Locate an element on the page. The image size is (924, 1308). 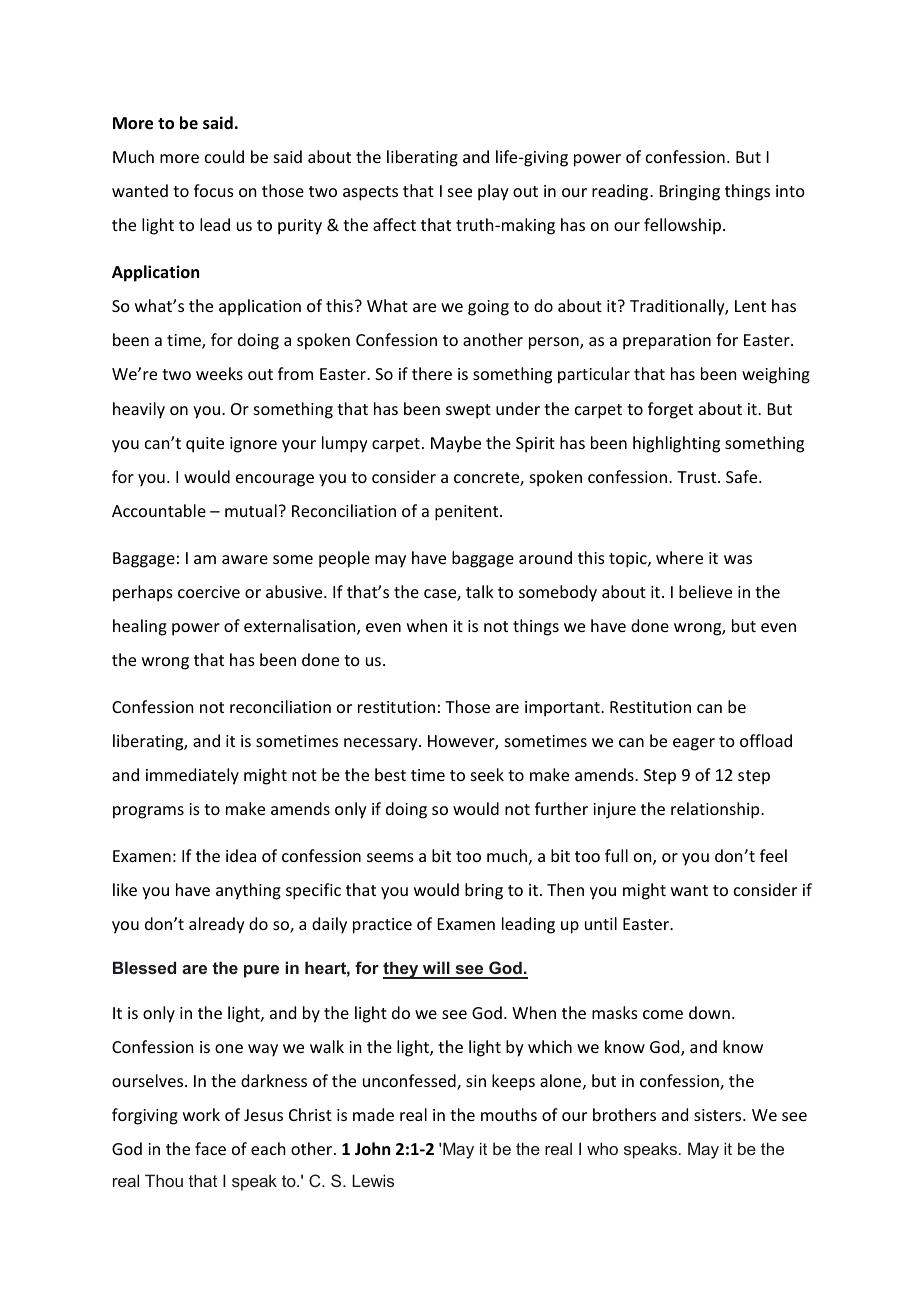
practice is located at coordinates (382, 926).
